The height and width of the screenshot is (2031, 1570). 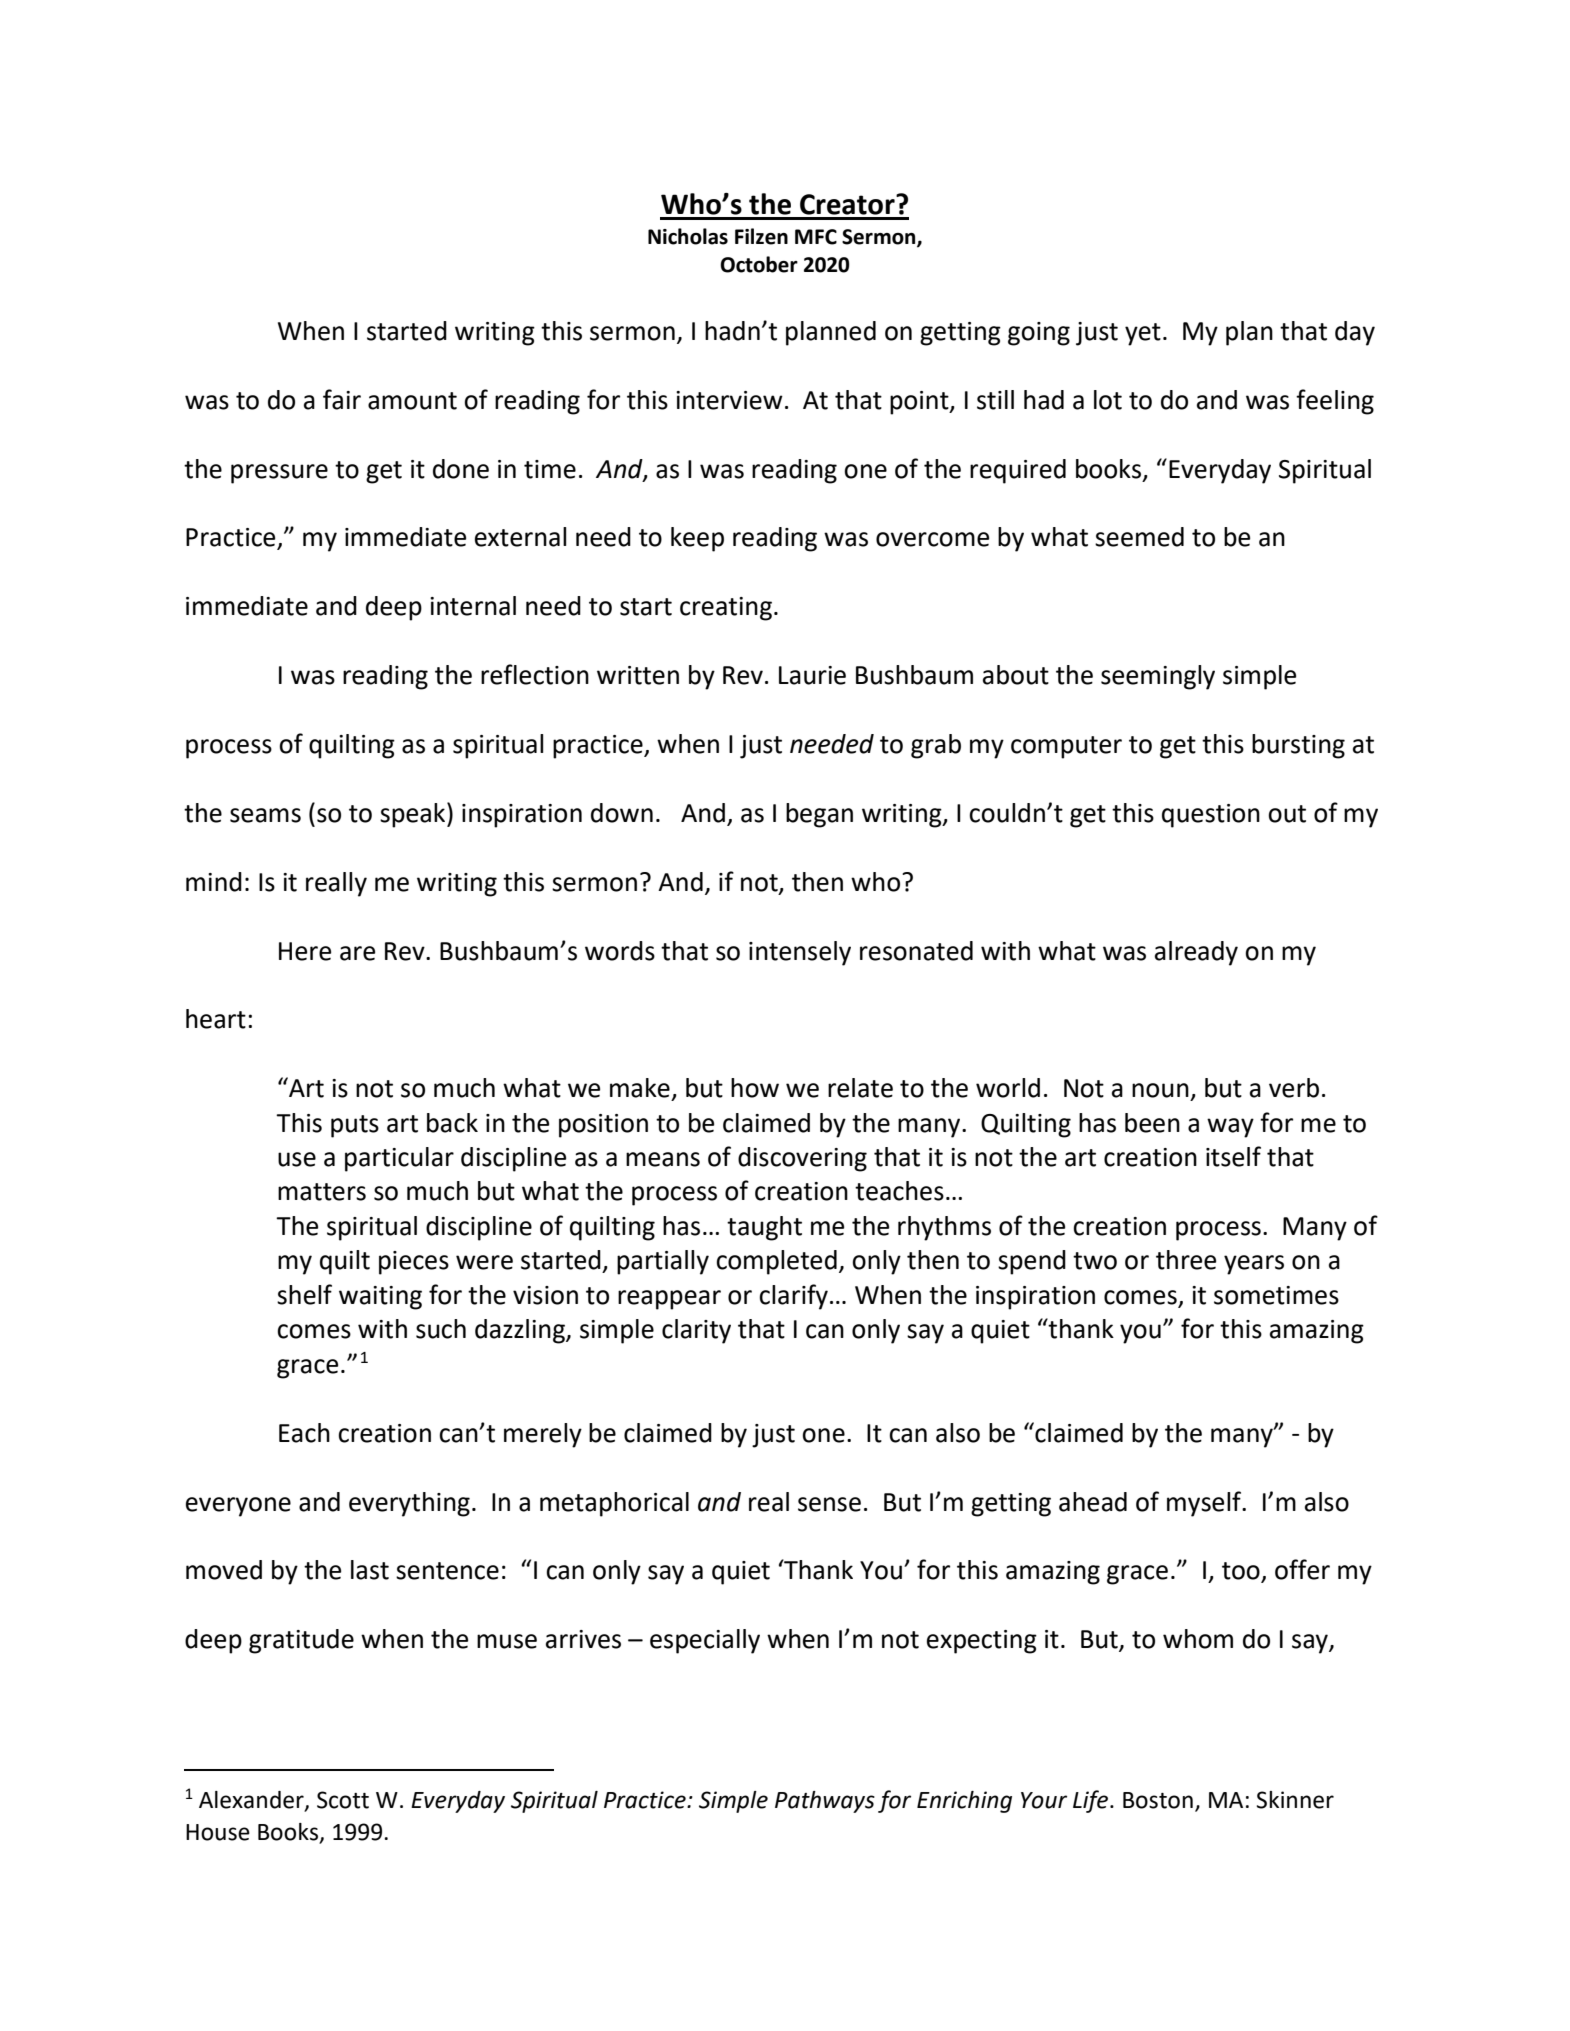 What do you see at coordinates (1143, 334) in the screenshot?
I see `yet` at bounding box center [1143, 334].
